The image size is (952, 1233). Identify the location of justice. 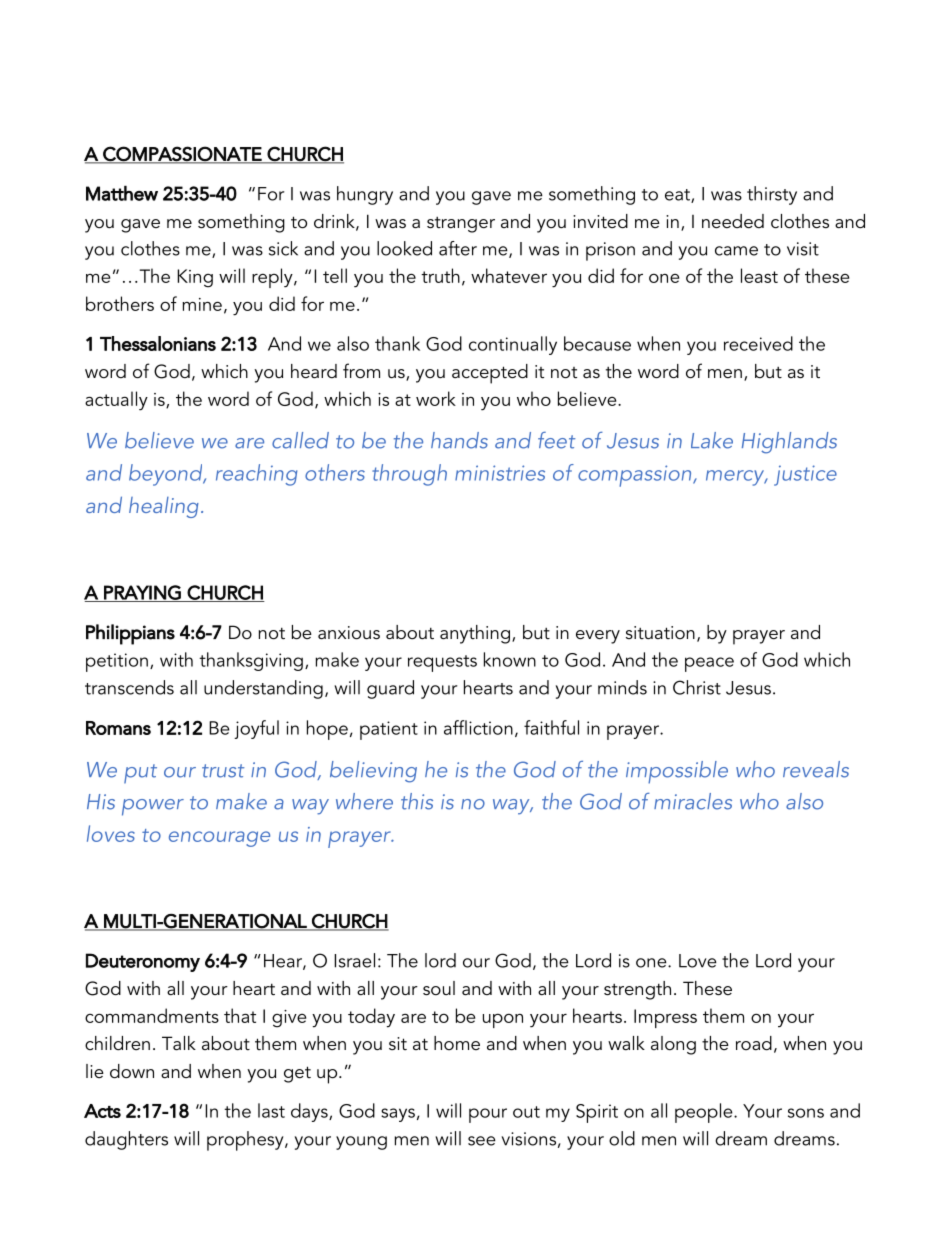
(805, 475).
